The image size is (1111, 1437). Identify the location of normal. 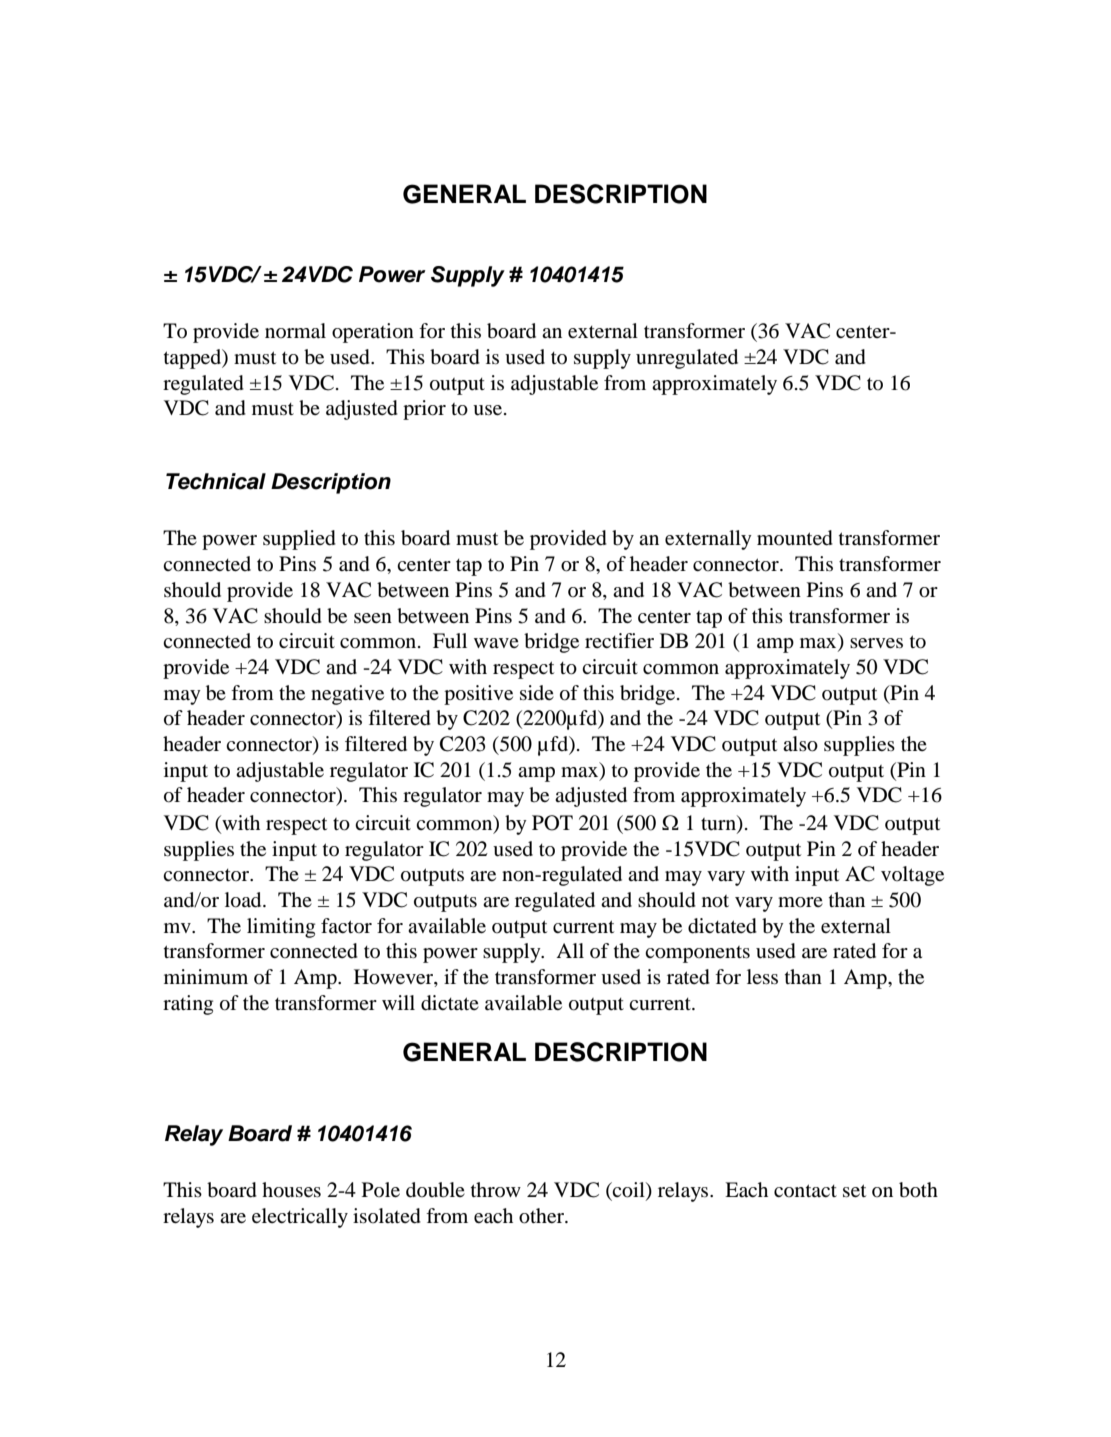
(295, 331).
